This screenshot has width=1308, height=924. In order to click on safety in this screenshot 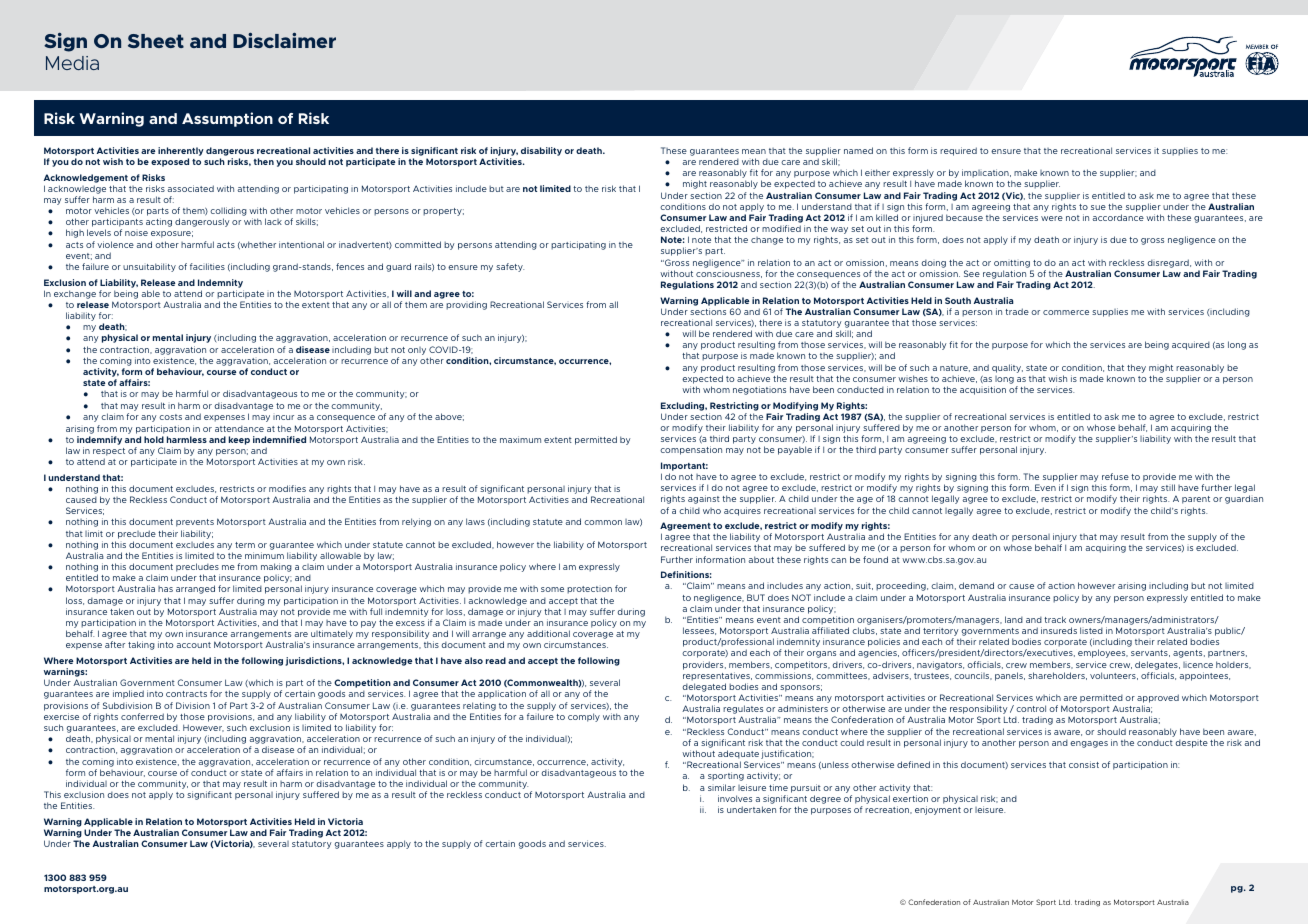, I will do `click(510, 267)`.
